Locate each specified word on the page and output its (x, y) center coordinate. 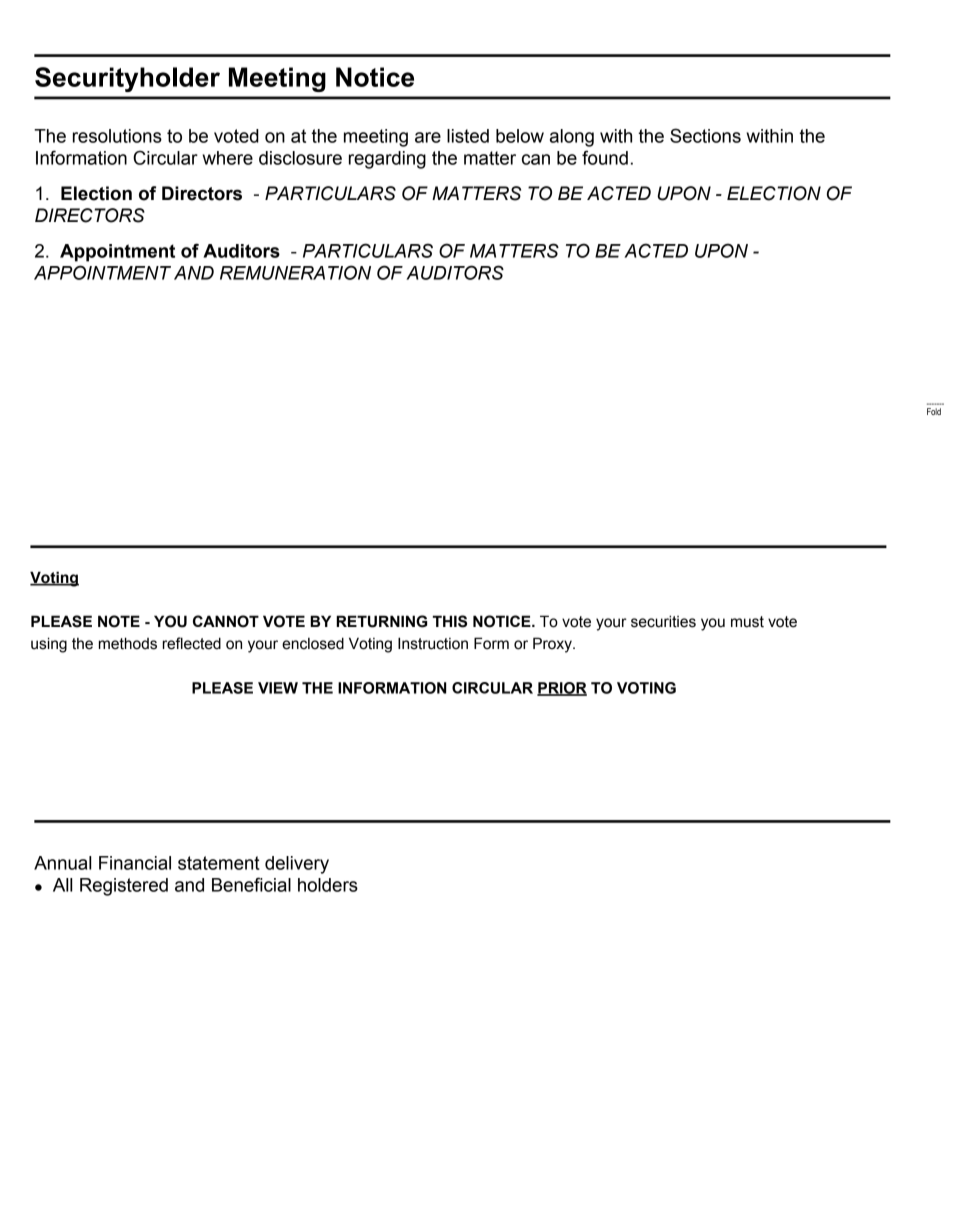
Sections (705, 135)
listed (468, 136)
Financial (135, 863)
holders (328, 885)
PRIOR (562, 689)
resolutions (117, 136)
